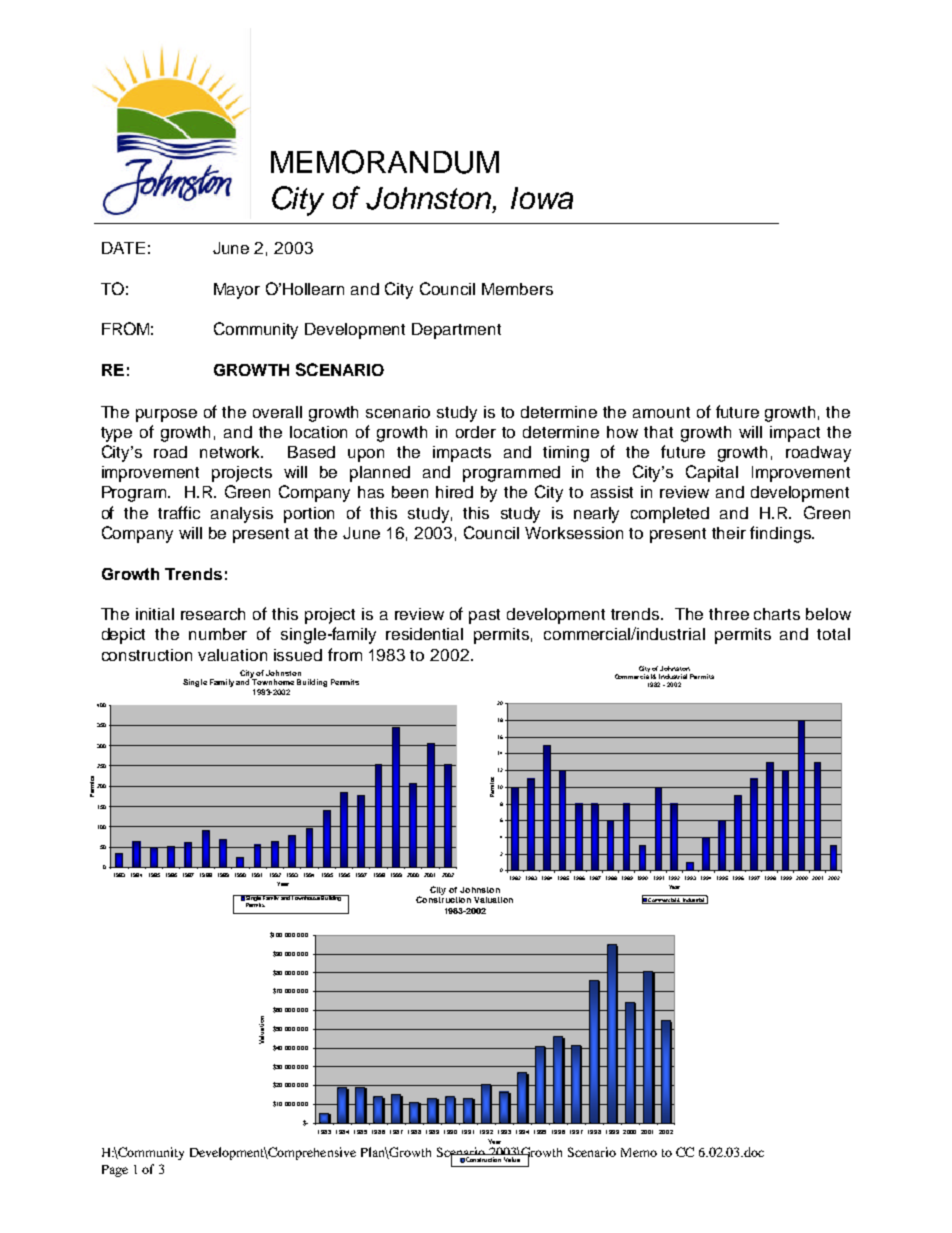  I want to click on Page, so click(115, 1171).
